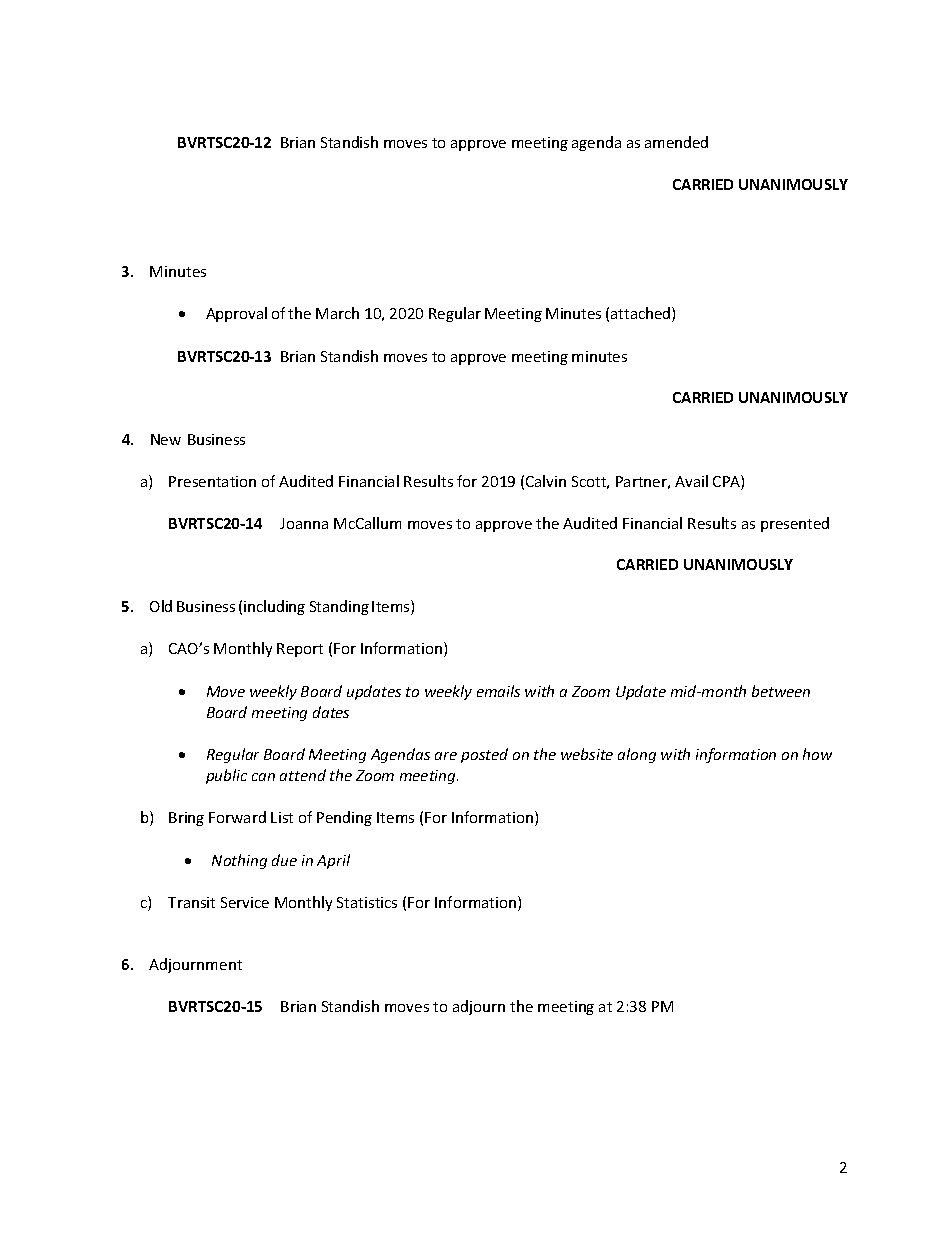  What do you see at coordinates (337, 313) in the screenshot?
I see `March` at bounding box center [337, 313].
